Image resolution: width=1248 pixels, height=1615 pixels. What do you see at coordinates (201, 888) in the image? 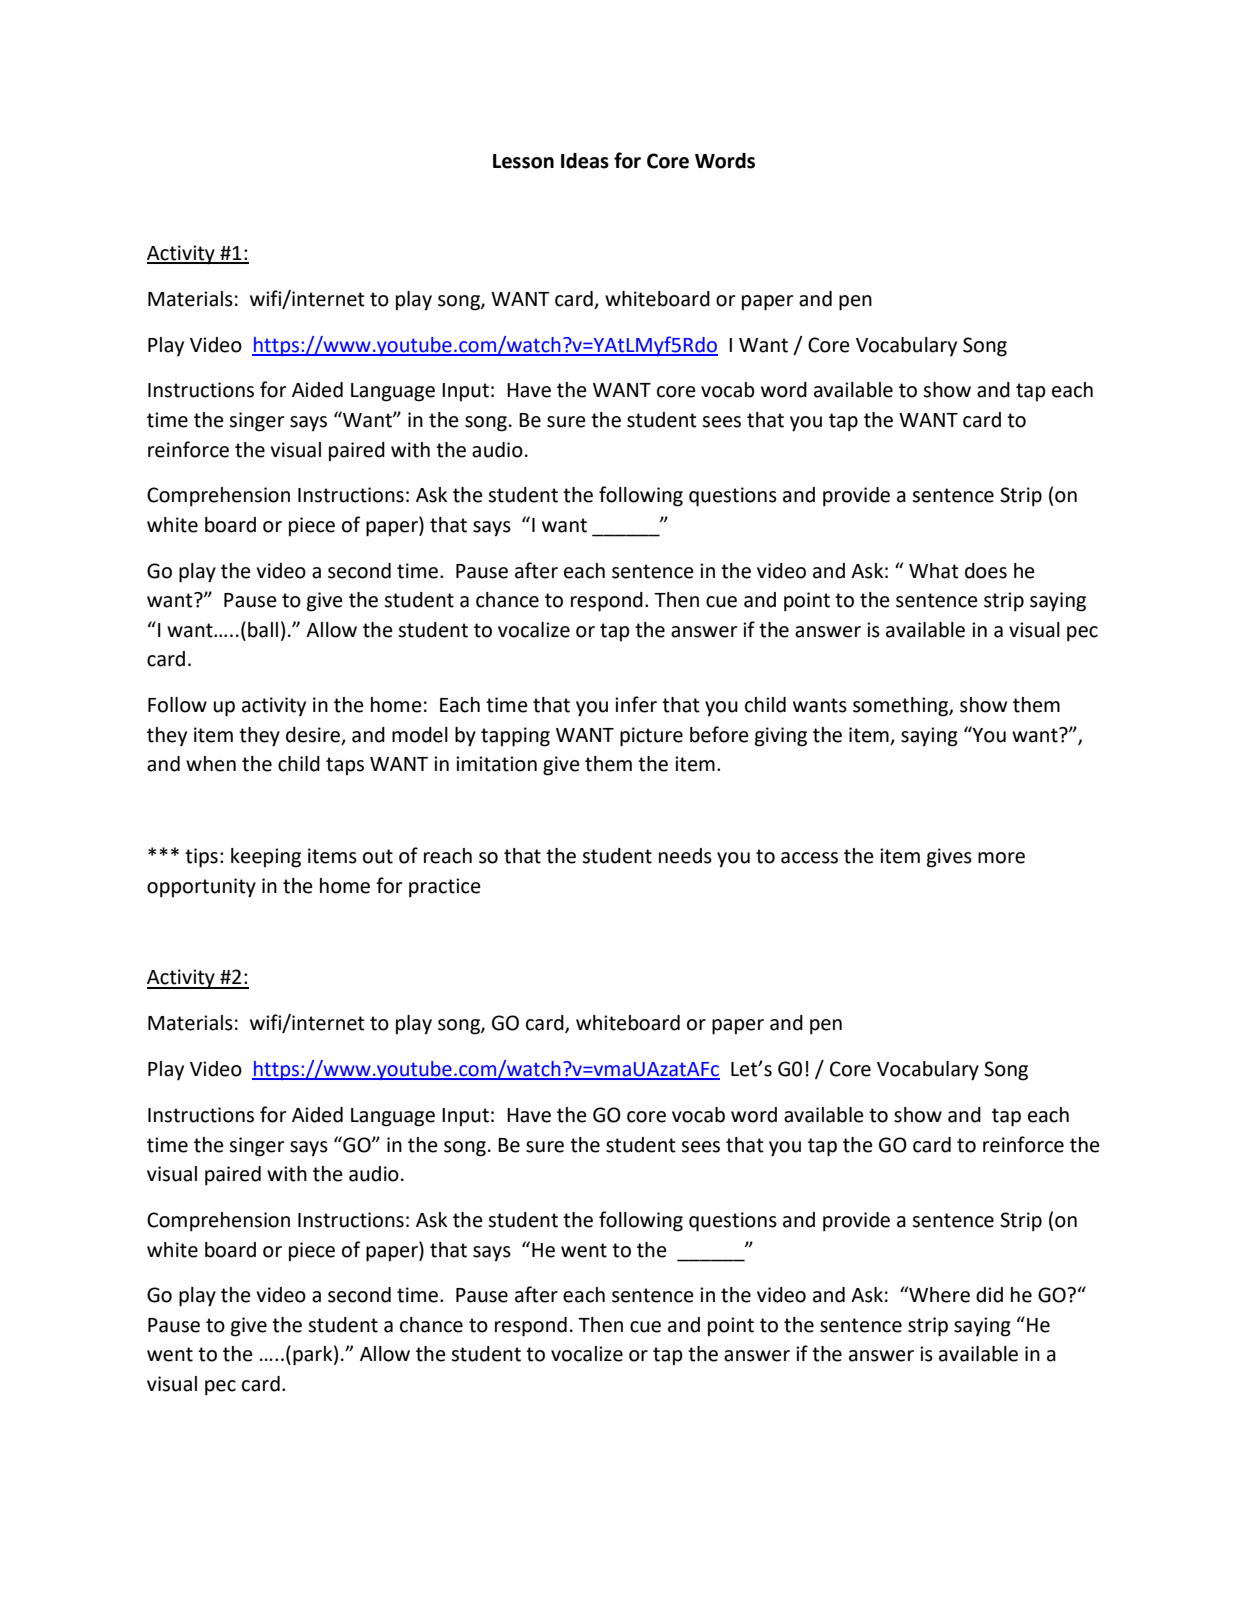
I see `opportunity` at bounding box center [201, 888].
